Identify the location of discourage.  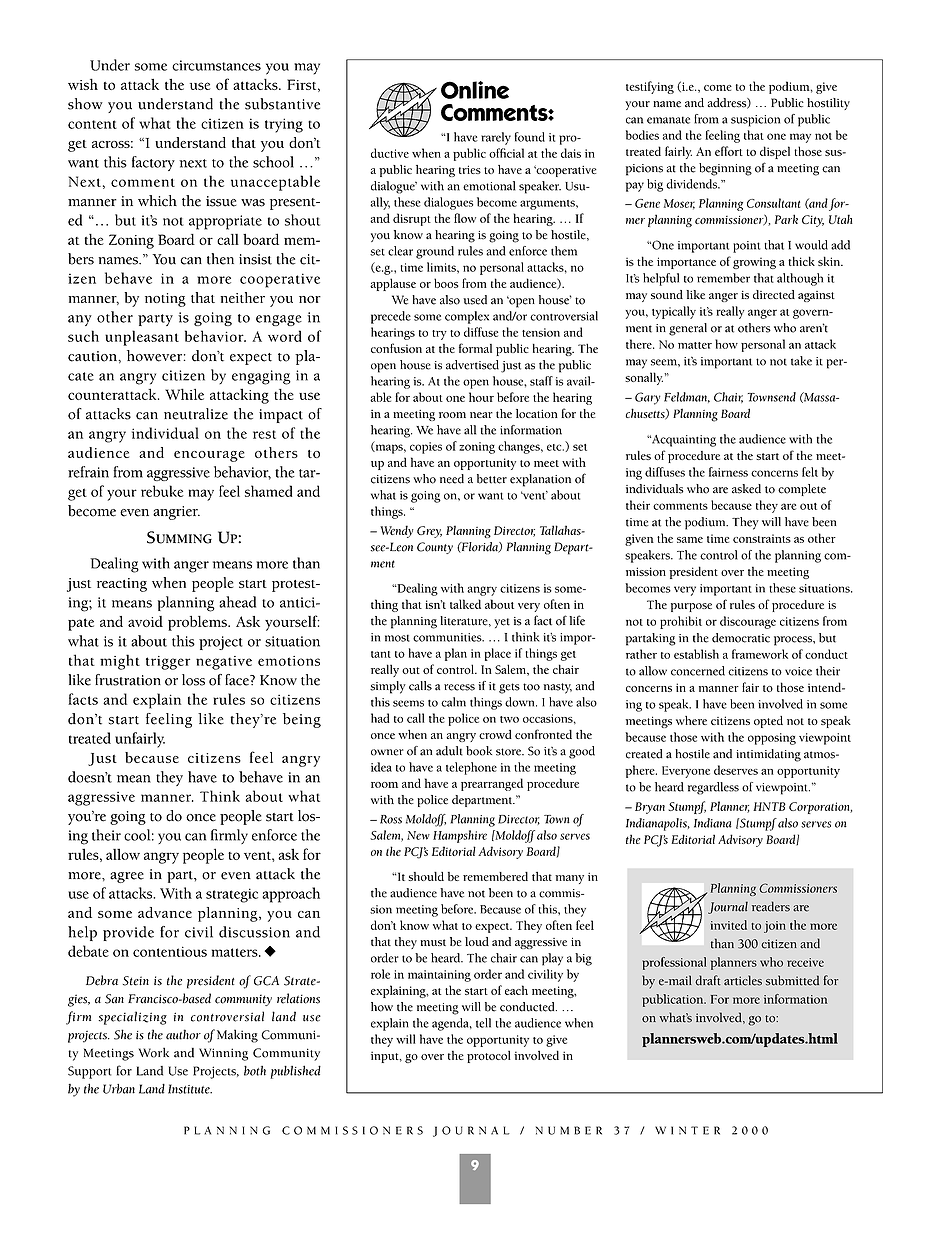
(748, 622).
